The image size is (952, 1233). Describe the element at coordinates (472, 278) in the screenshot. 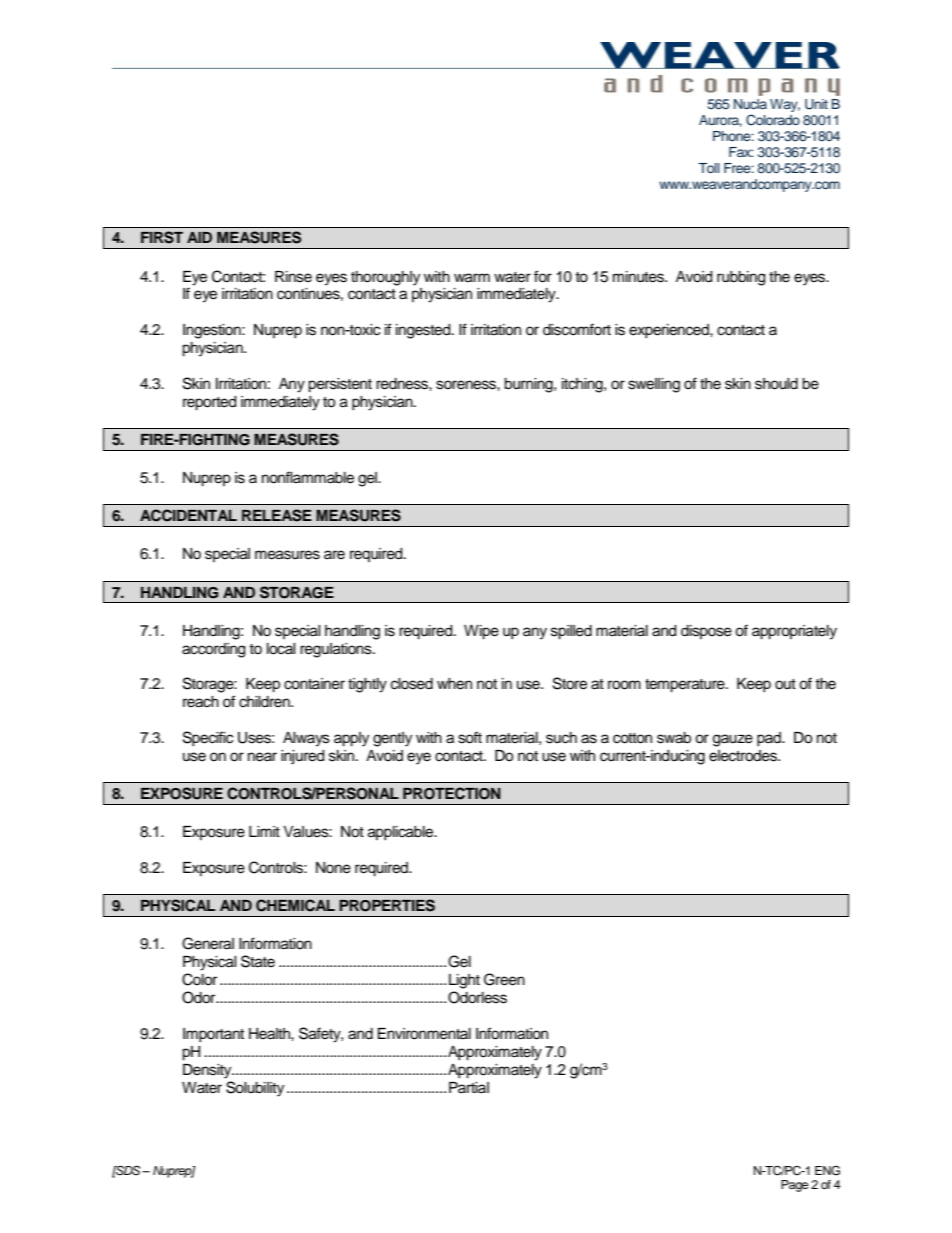

I see `warm` at that location.
